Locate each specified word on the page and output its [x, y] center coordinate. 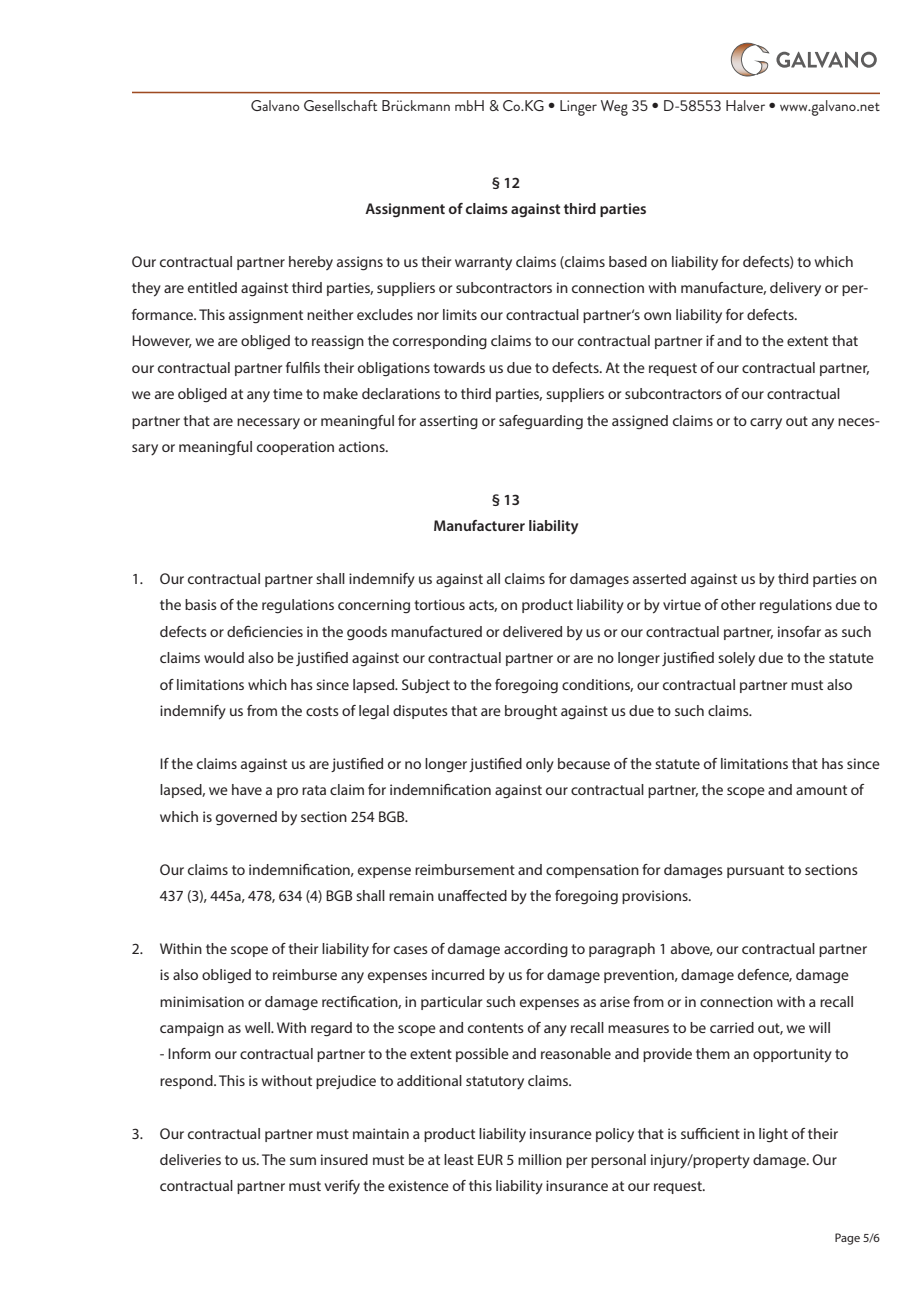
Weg [614, 108]
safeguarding [541, 422]
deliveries [190, 1159]
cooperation [295, 448]
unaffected [472, 895]
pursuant [755, 871]
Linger [578, 108]
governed [246, 818]
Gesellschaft [340, 105]
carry [766, 424]
